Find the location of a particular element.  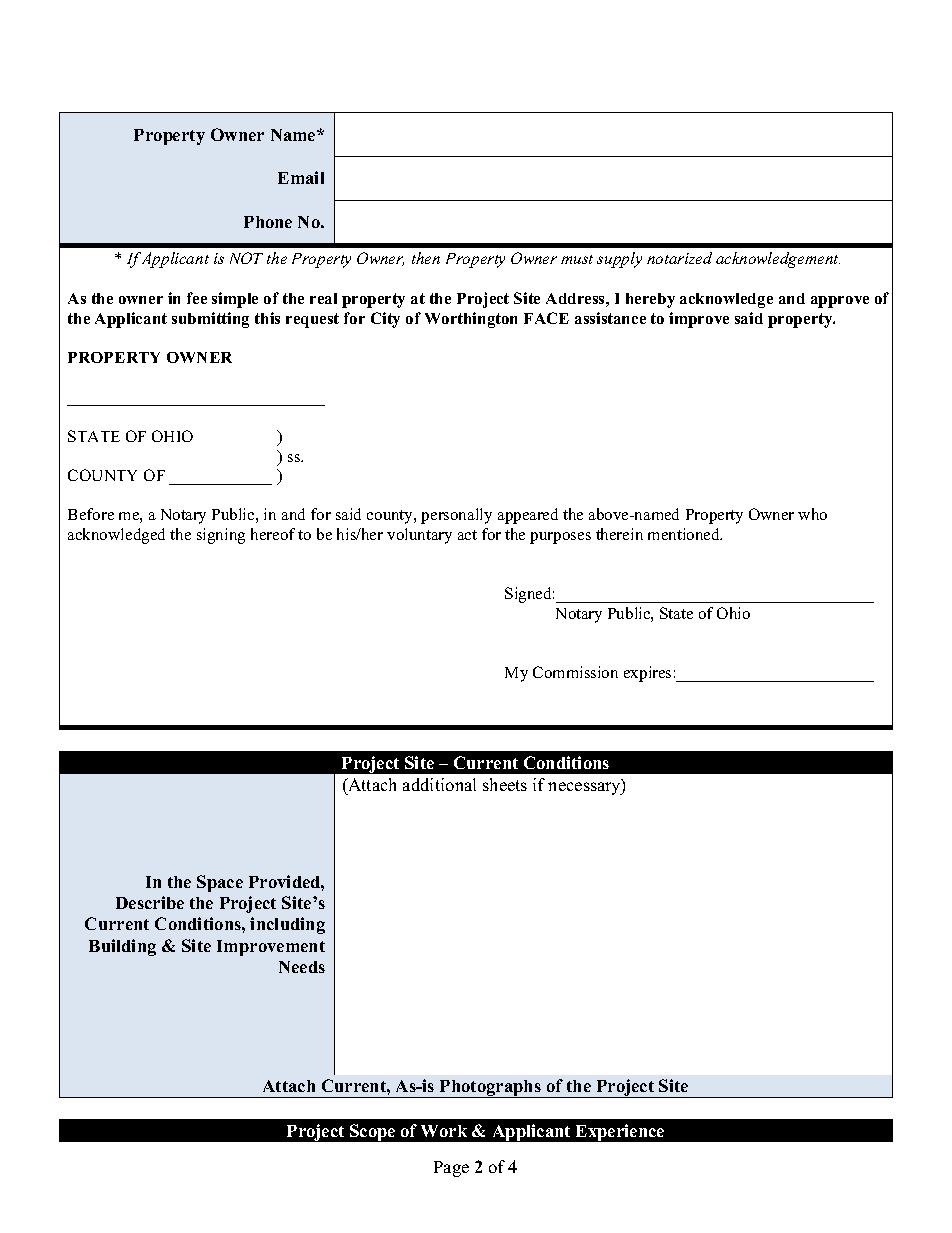

Before is located at coordinates (91, 514).
